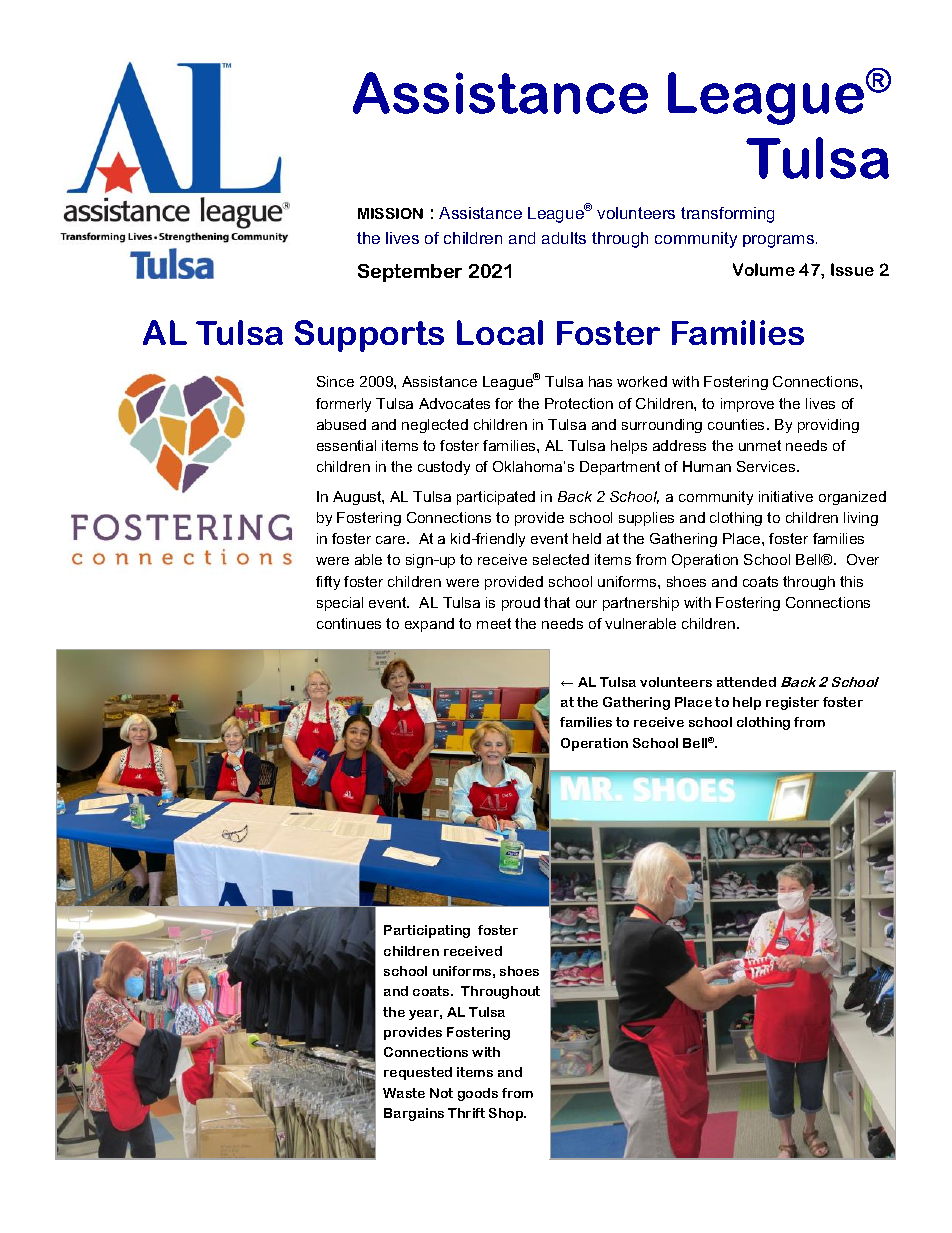  Describe the element at coordinates (564, 238) in the screenshot. I see `adults` at that location.
